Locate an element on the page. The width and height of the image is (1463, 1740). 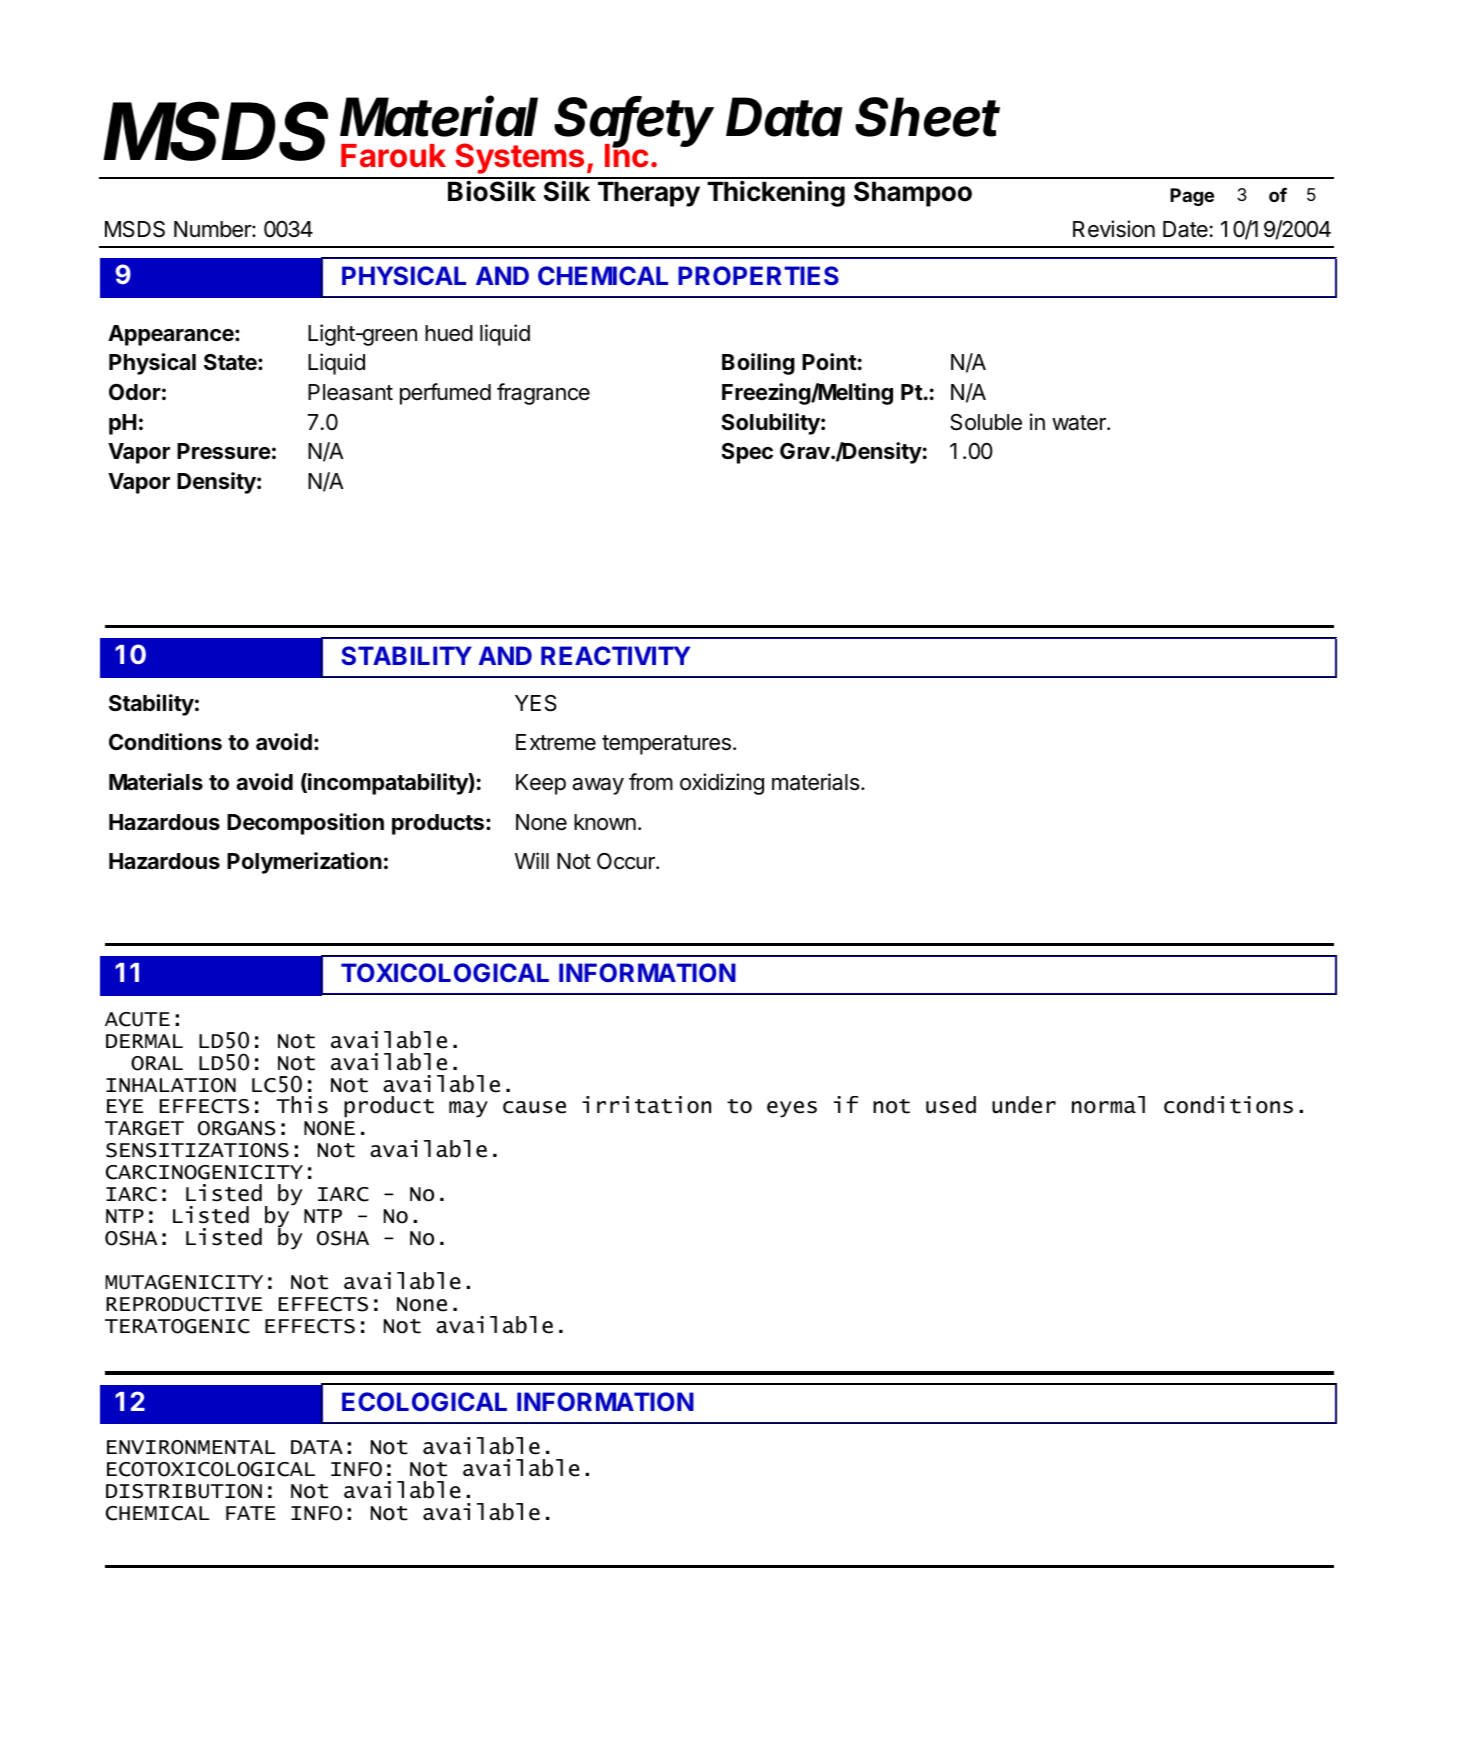
Revision is located at coordinates (1114, 229).
